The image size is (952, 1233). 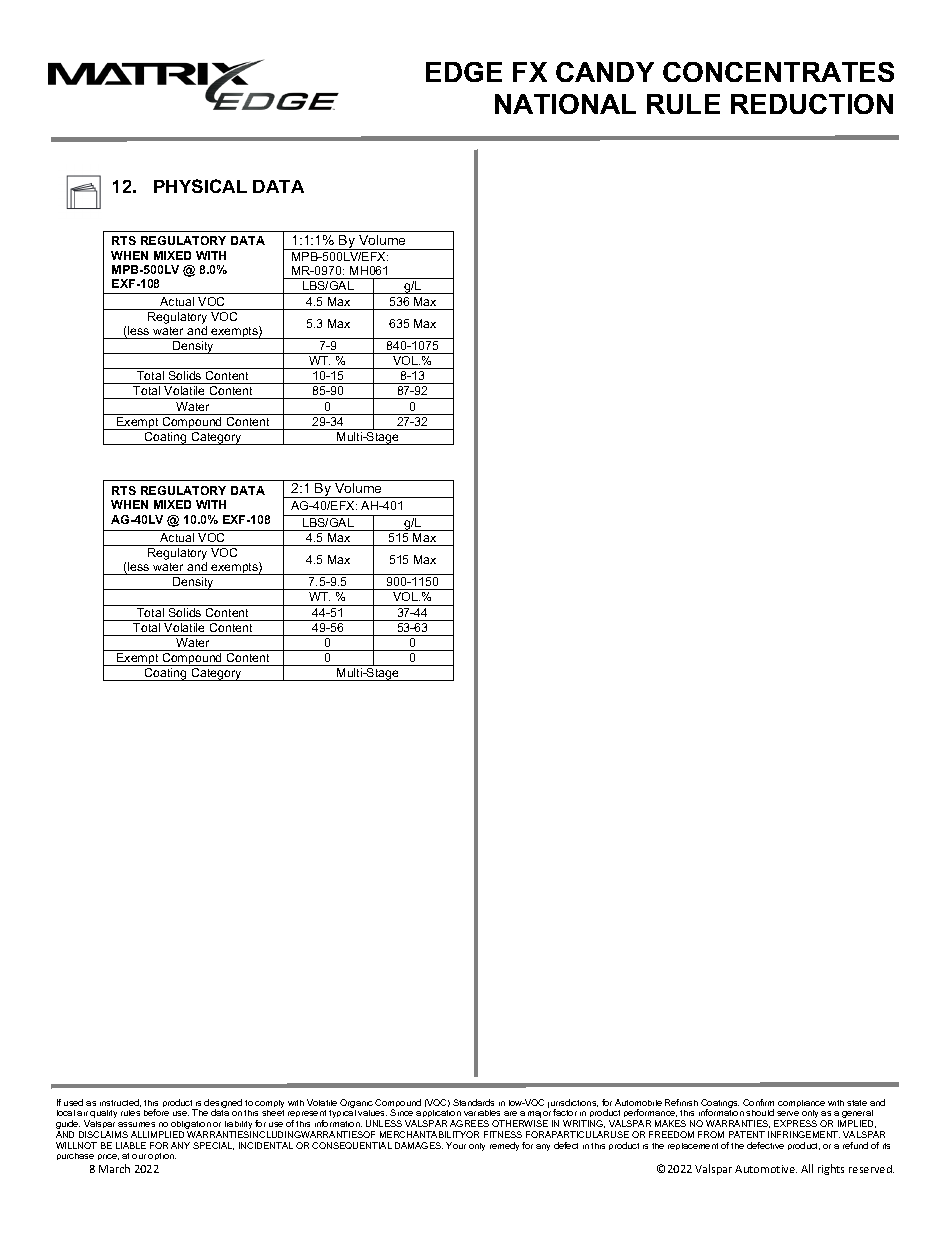 What do you see at coordinates (758, 1102) in the page?
I see `Confirm` at bounding box center [758, 1102].
